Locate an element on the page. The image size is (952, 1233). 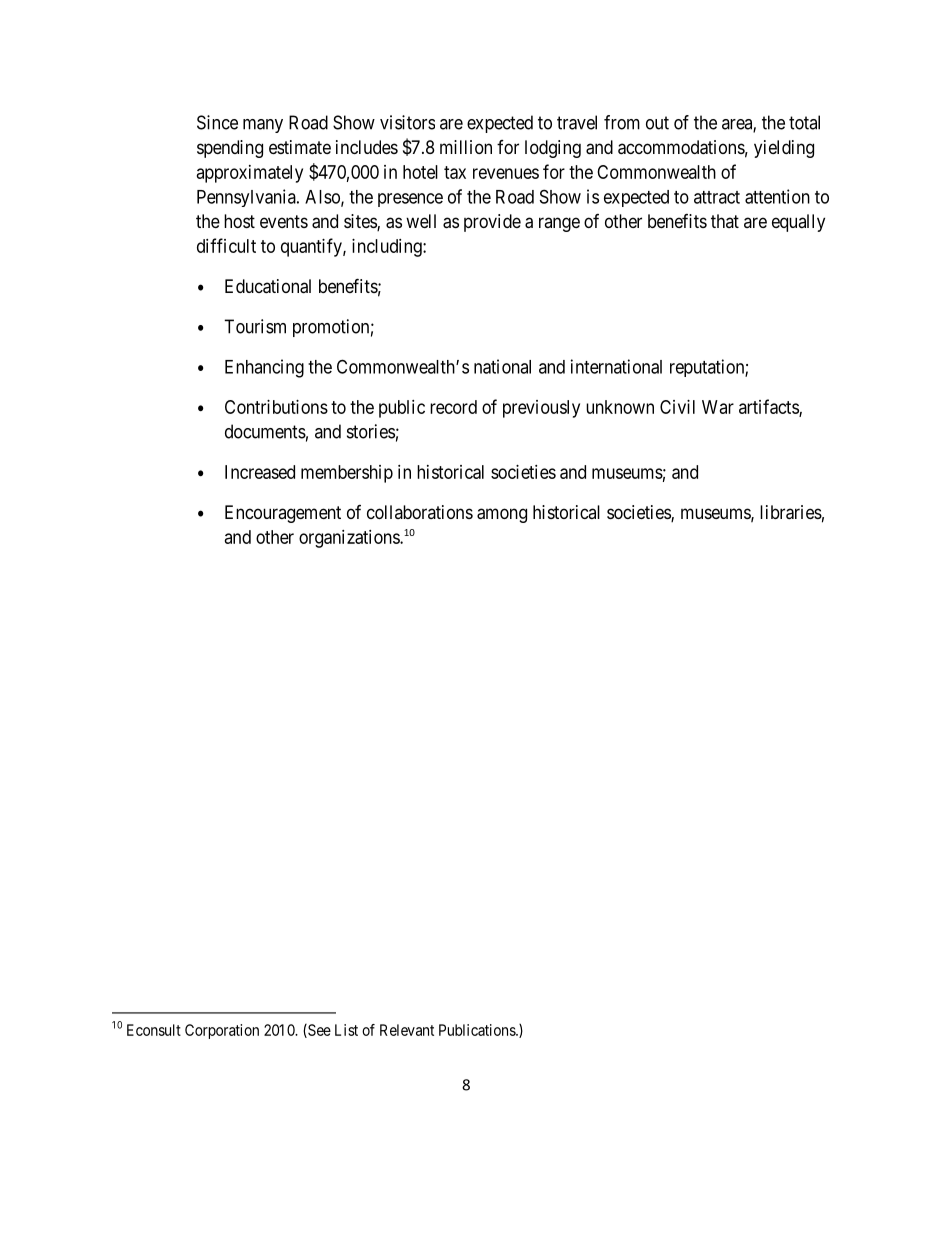
See is located at coordinates (318, 1031).
